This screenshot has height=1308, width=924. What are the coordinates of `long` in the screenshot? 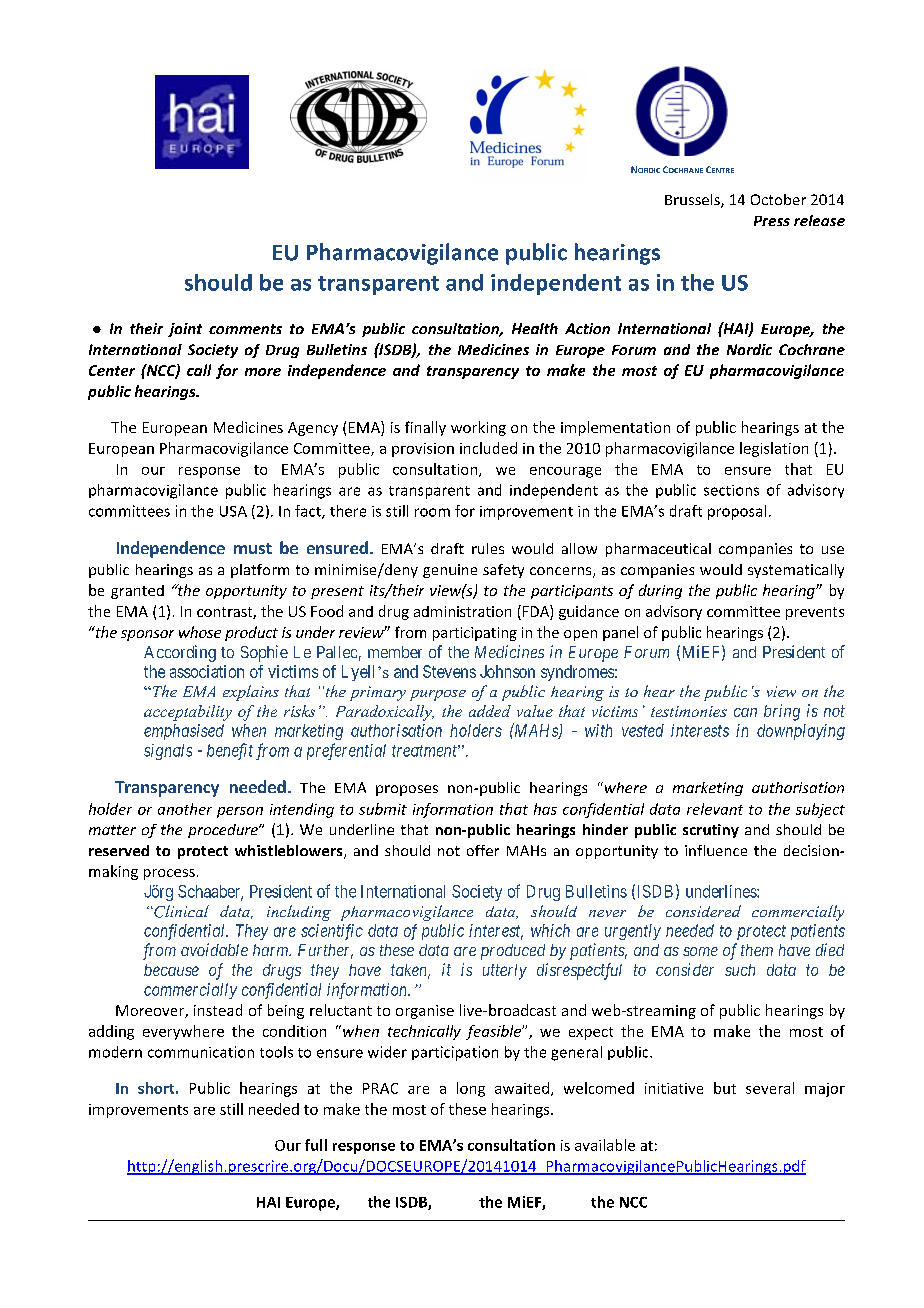 It's located at (471, 1089).
